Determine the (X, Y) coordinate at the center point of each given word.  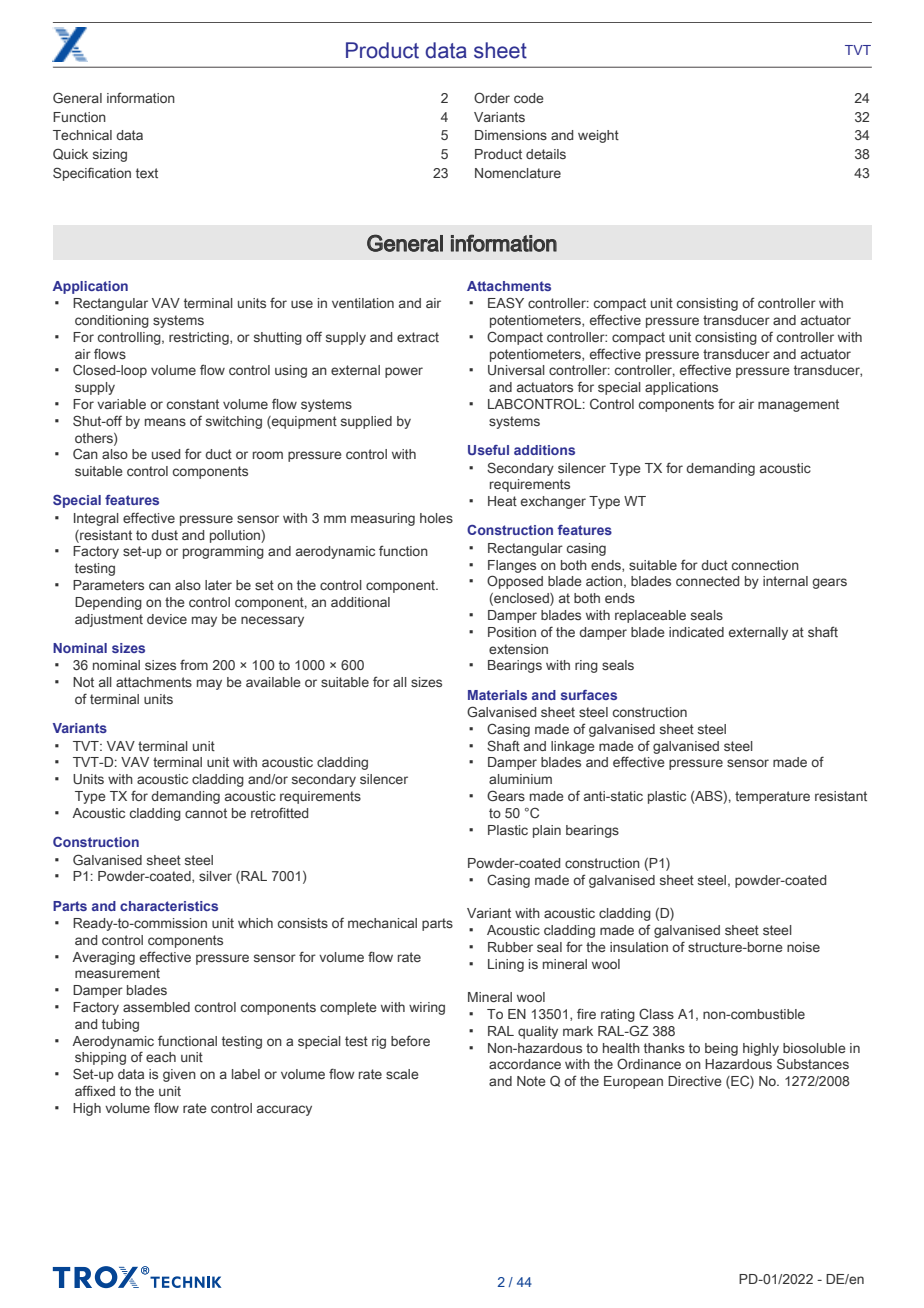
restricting (200, 338)
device (167, 619)
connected (707, 581)
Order (492, 97)
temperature (772, 797)
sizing (110, 155)
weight (598, 136)
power (404, 372)
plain (547, 831)
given (179, 1075)
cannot (206, 813)
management (798, 405)
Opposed (515, 582)
